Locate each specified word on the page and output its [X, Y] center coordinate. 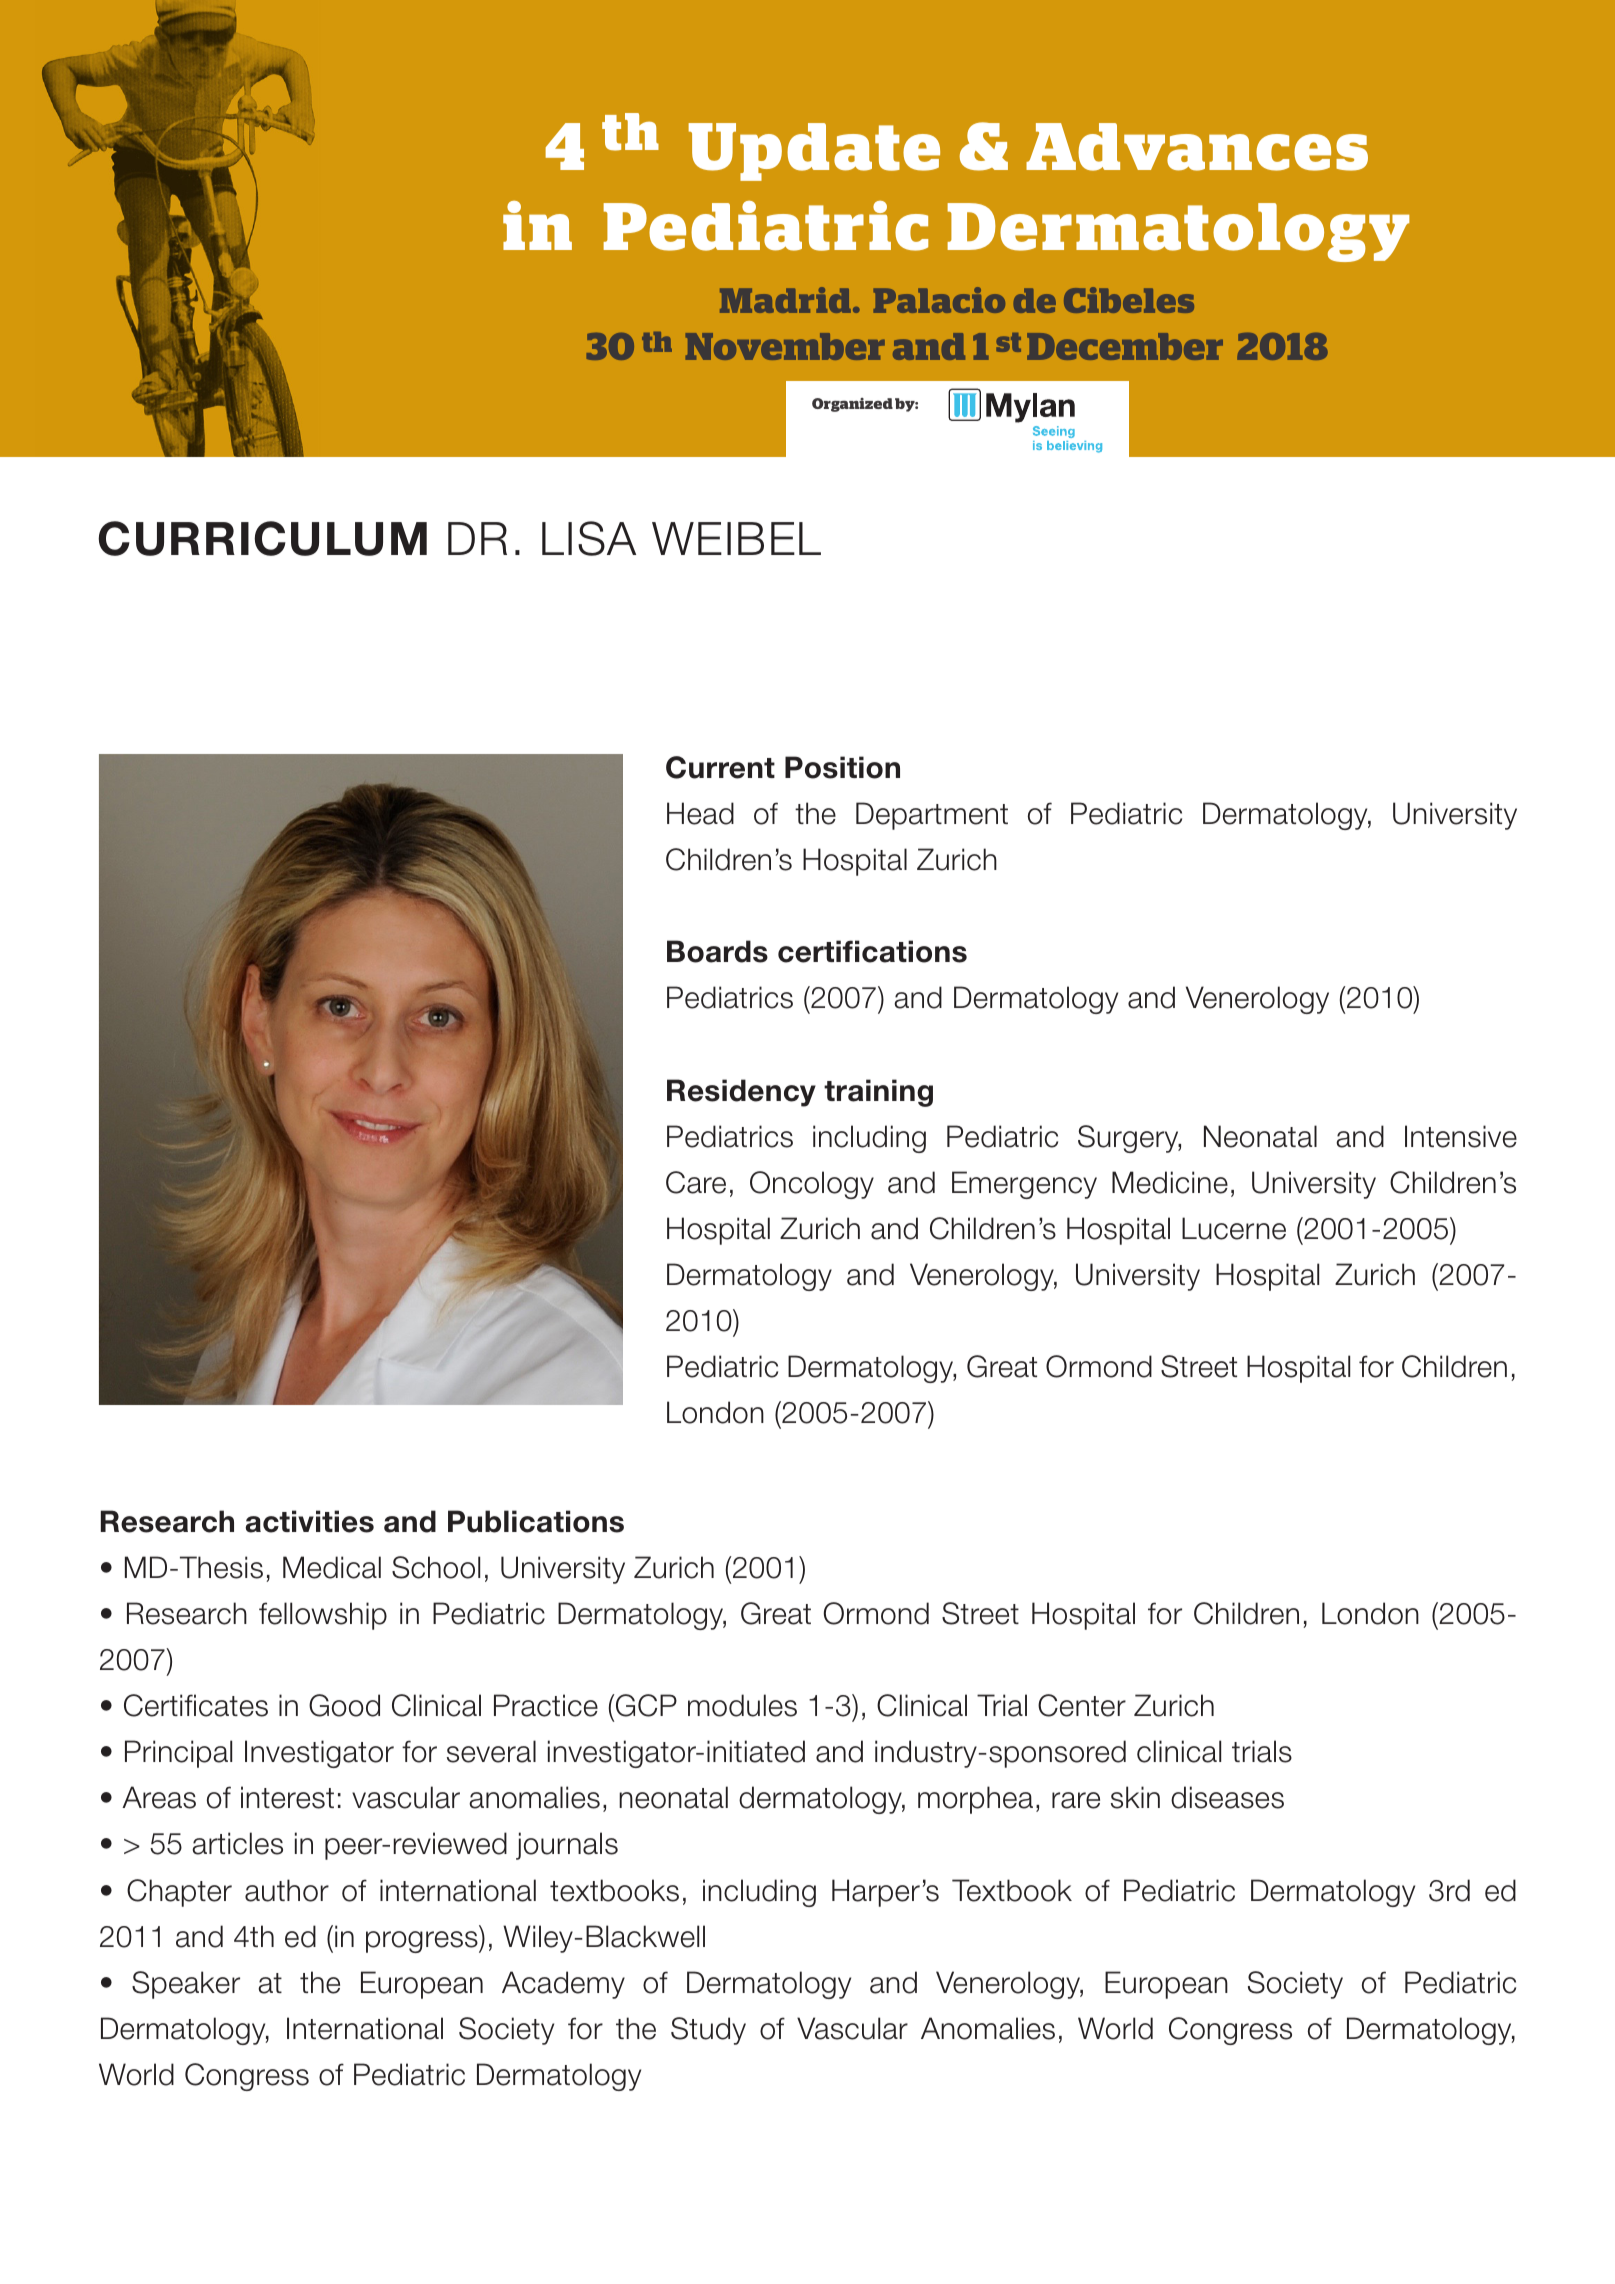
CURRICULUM [262, 538]
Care [696, 1182]
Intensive [1461, 1136]
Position [842, 767]
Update [814, 152]
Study [708, 2031]
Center [1082, 1705]
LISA [589, 538]
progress [423, 1942]
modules [742, 1705]
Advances [1197, 147]
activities [309, 1521]
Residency [741, 1093]
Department [932, 816]
